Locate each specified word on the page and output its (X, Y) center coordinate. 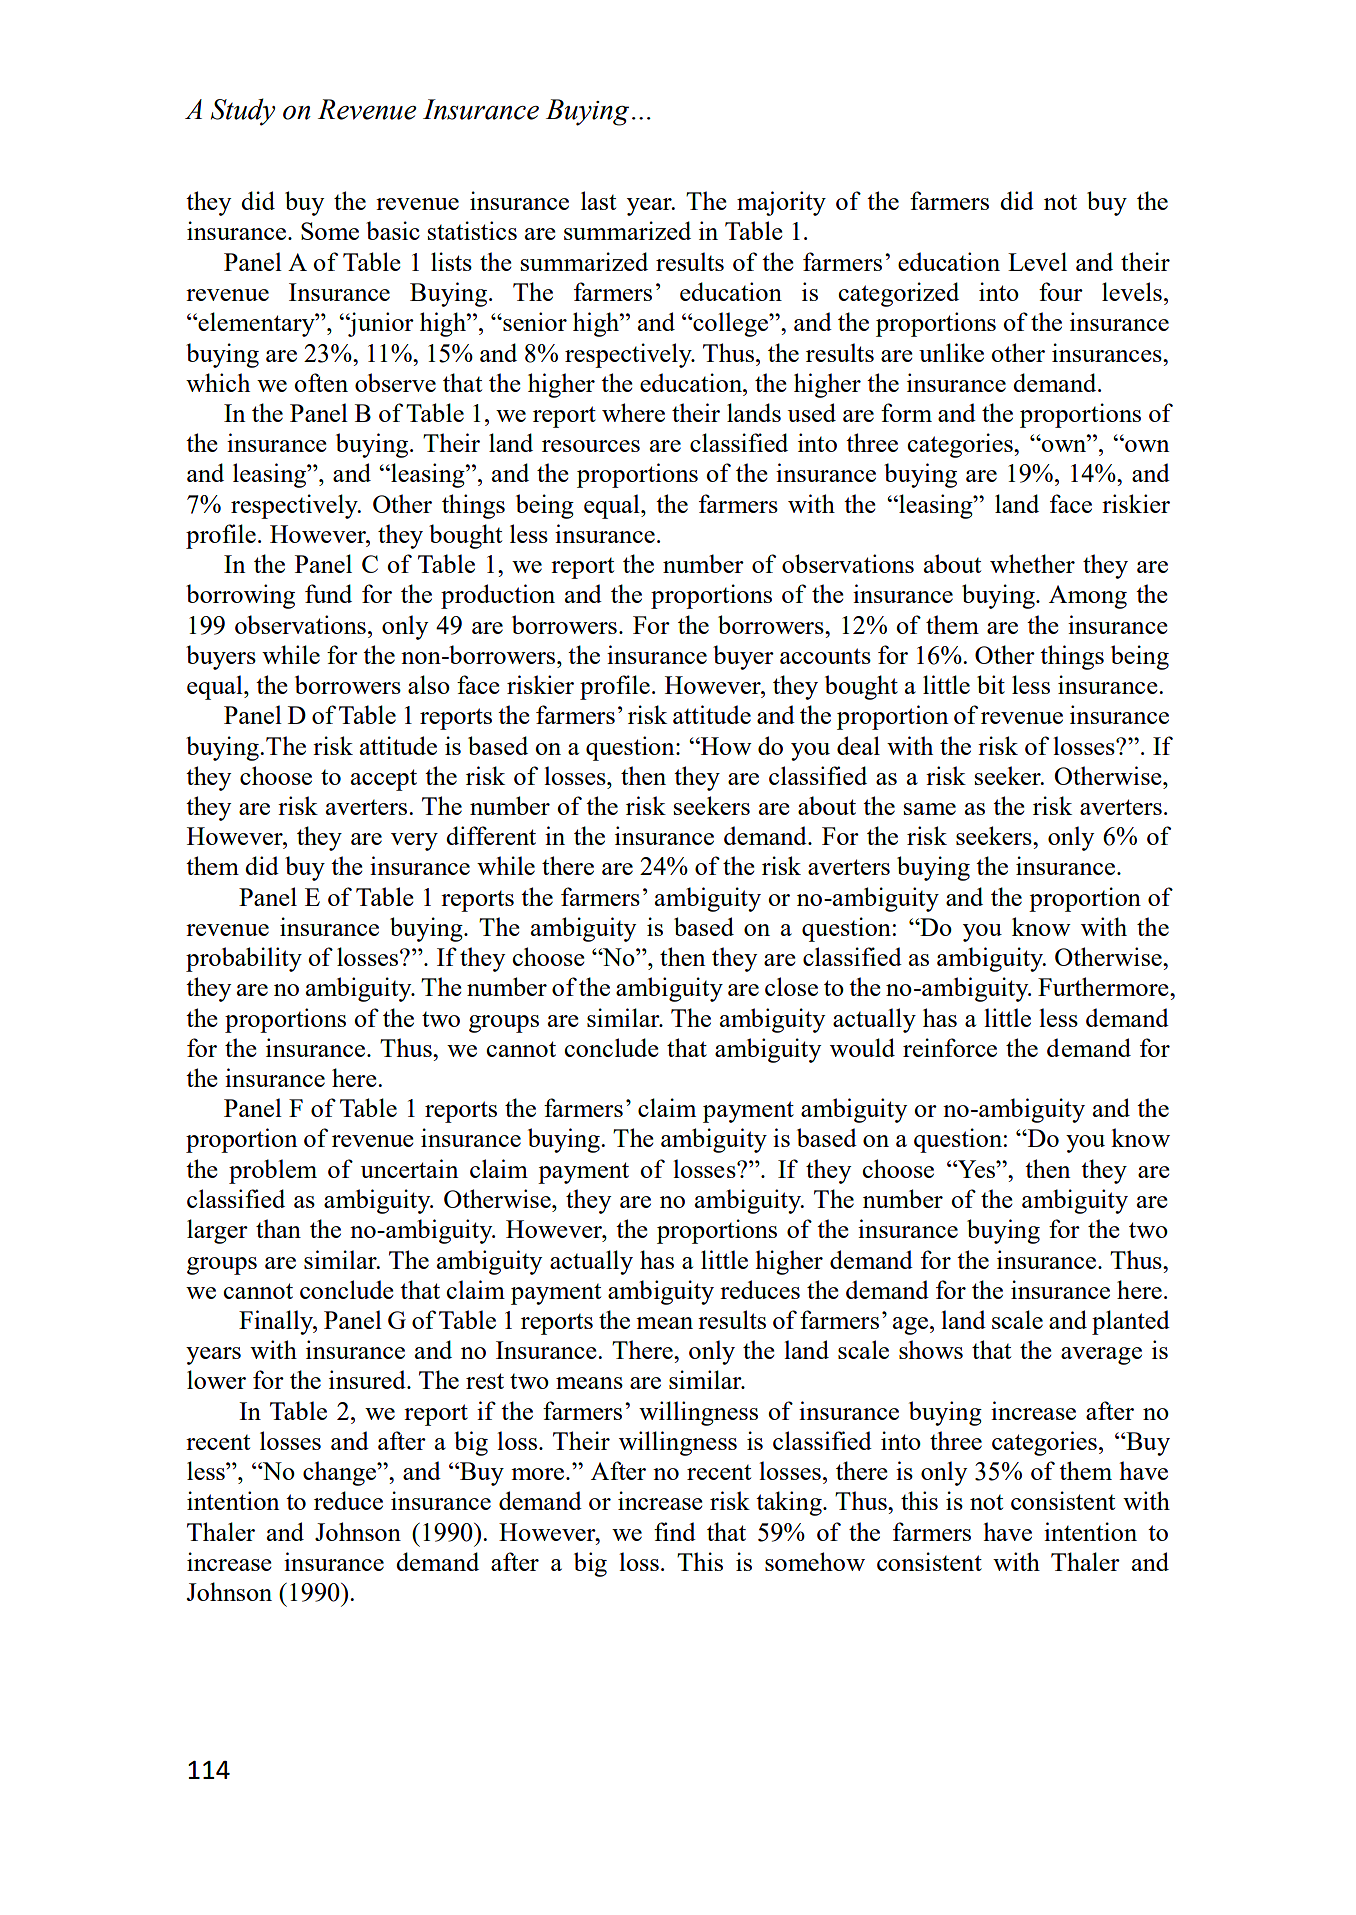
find (675, 1531)
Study (243, 112)
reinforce (950, 1047)
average (1101, 1356)
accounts (825, 656)
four (1061, 291)
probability (244, 959)
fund (328, 593)
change (341, 1473)
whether (1032, 563)
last (598, 200)
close (791, 986)
